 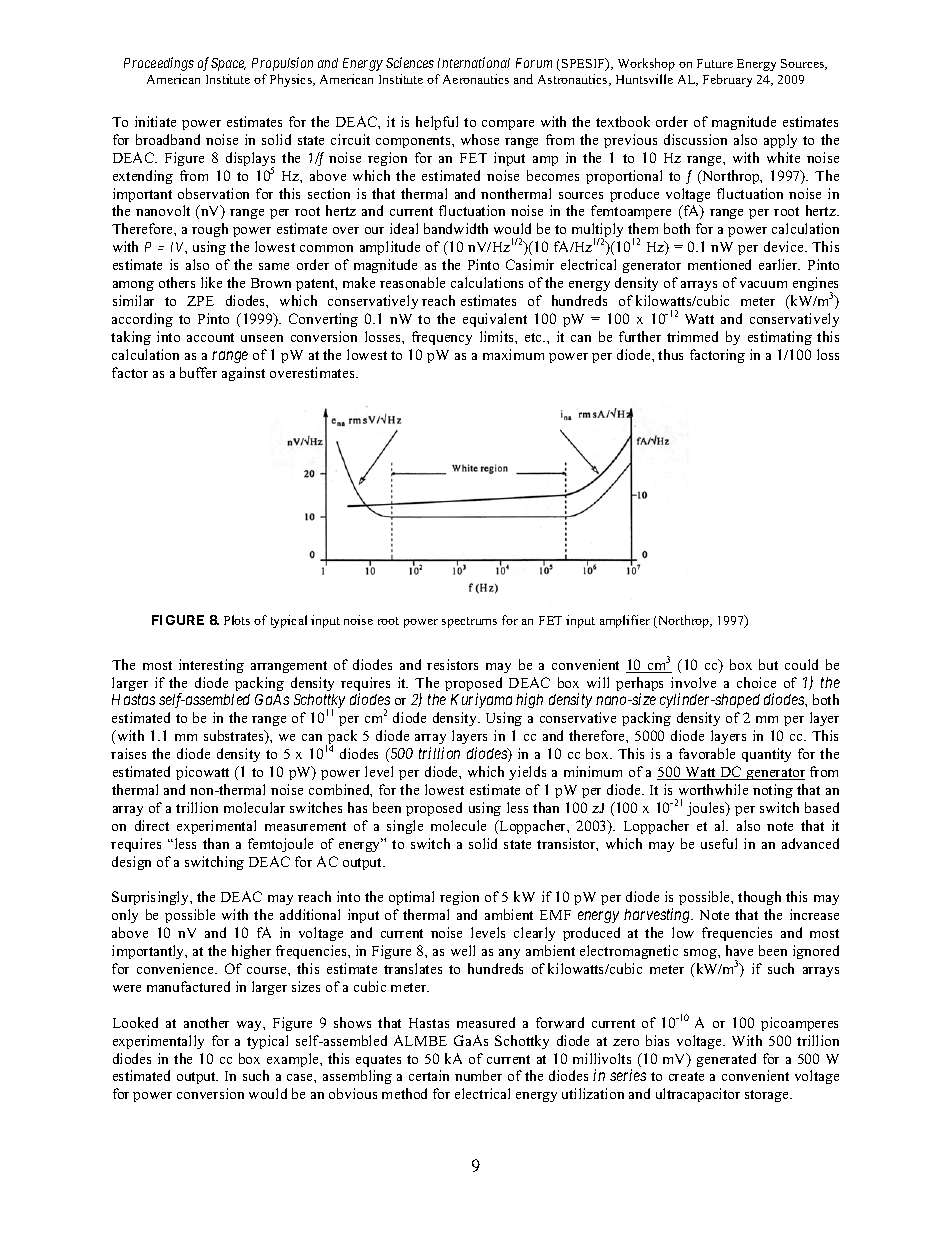 What do you see at coordinates (210, 337) in the screenshot?
I see `account` at bounding box center [210, 337].
